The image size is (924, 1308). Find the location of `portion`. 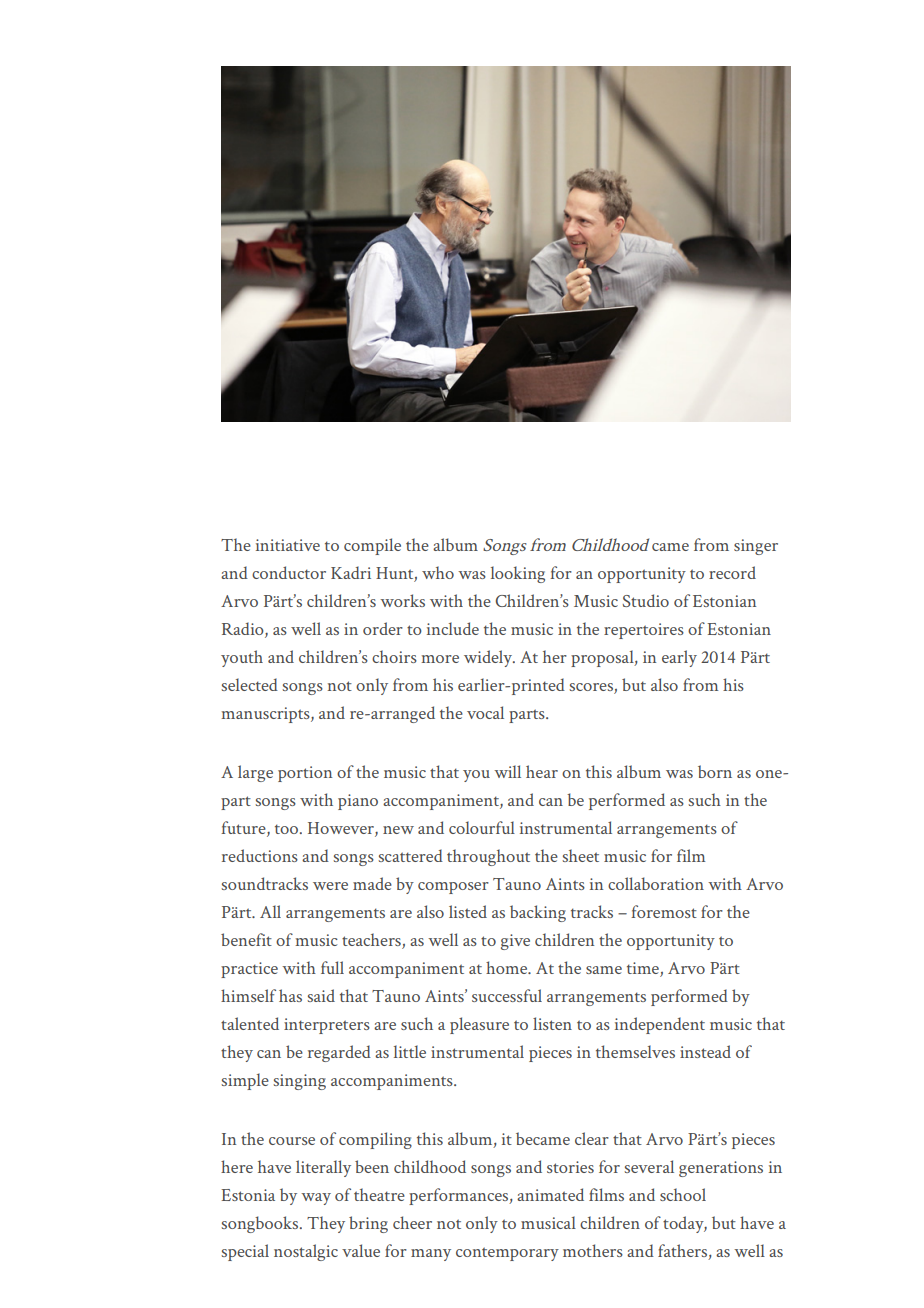

portion is located at coordinates (305, 774).
